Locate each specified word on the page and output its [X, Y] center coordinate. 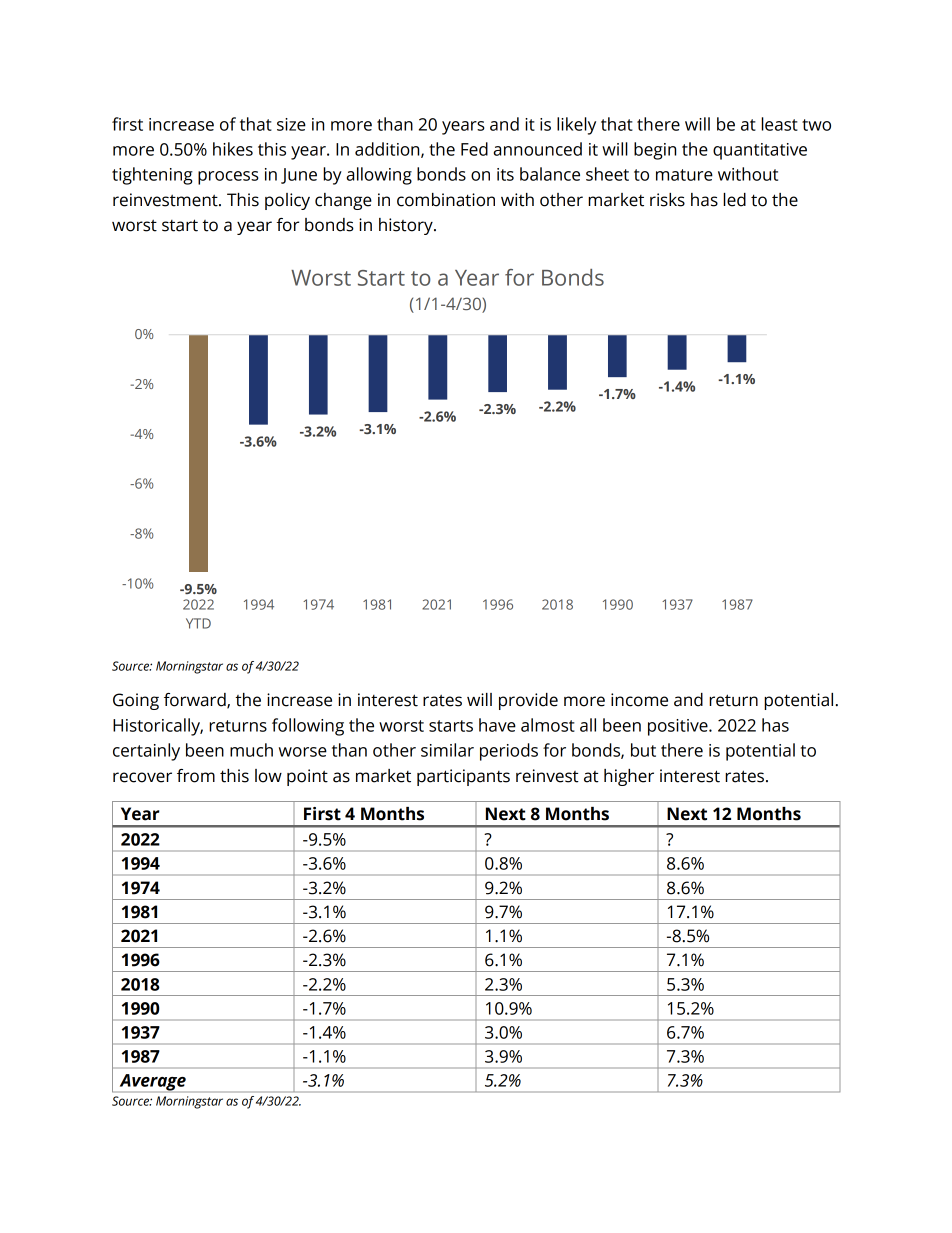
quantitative [760, 151]
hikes [233, 149]
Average [152, 1083]
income [639, 700]
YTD [198, 623]
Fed [474, 149]
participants [463, 777]
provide [528, 701]
